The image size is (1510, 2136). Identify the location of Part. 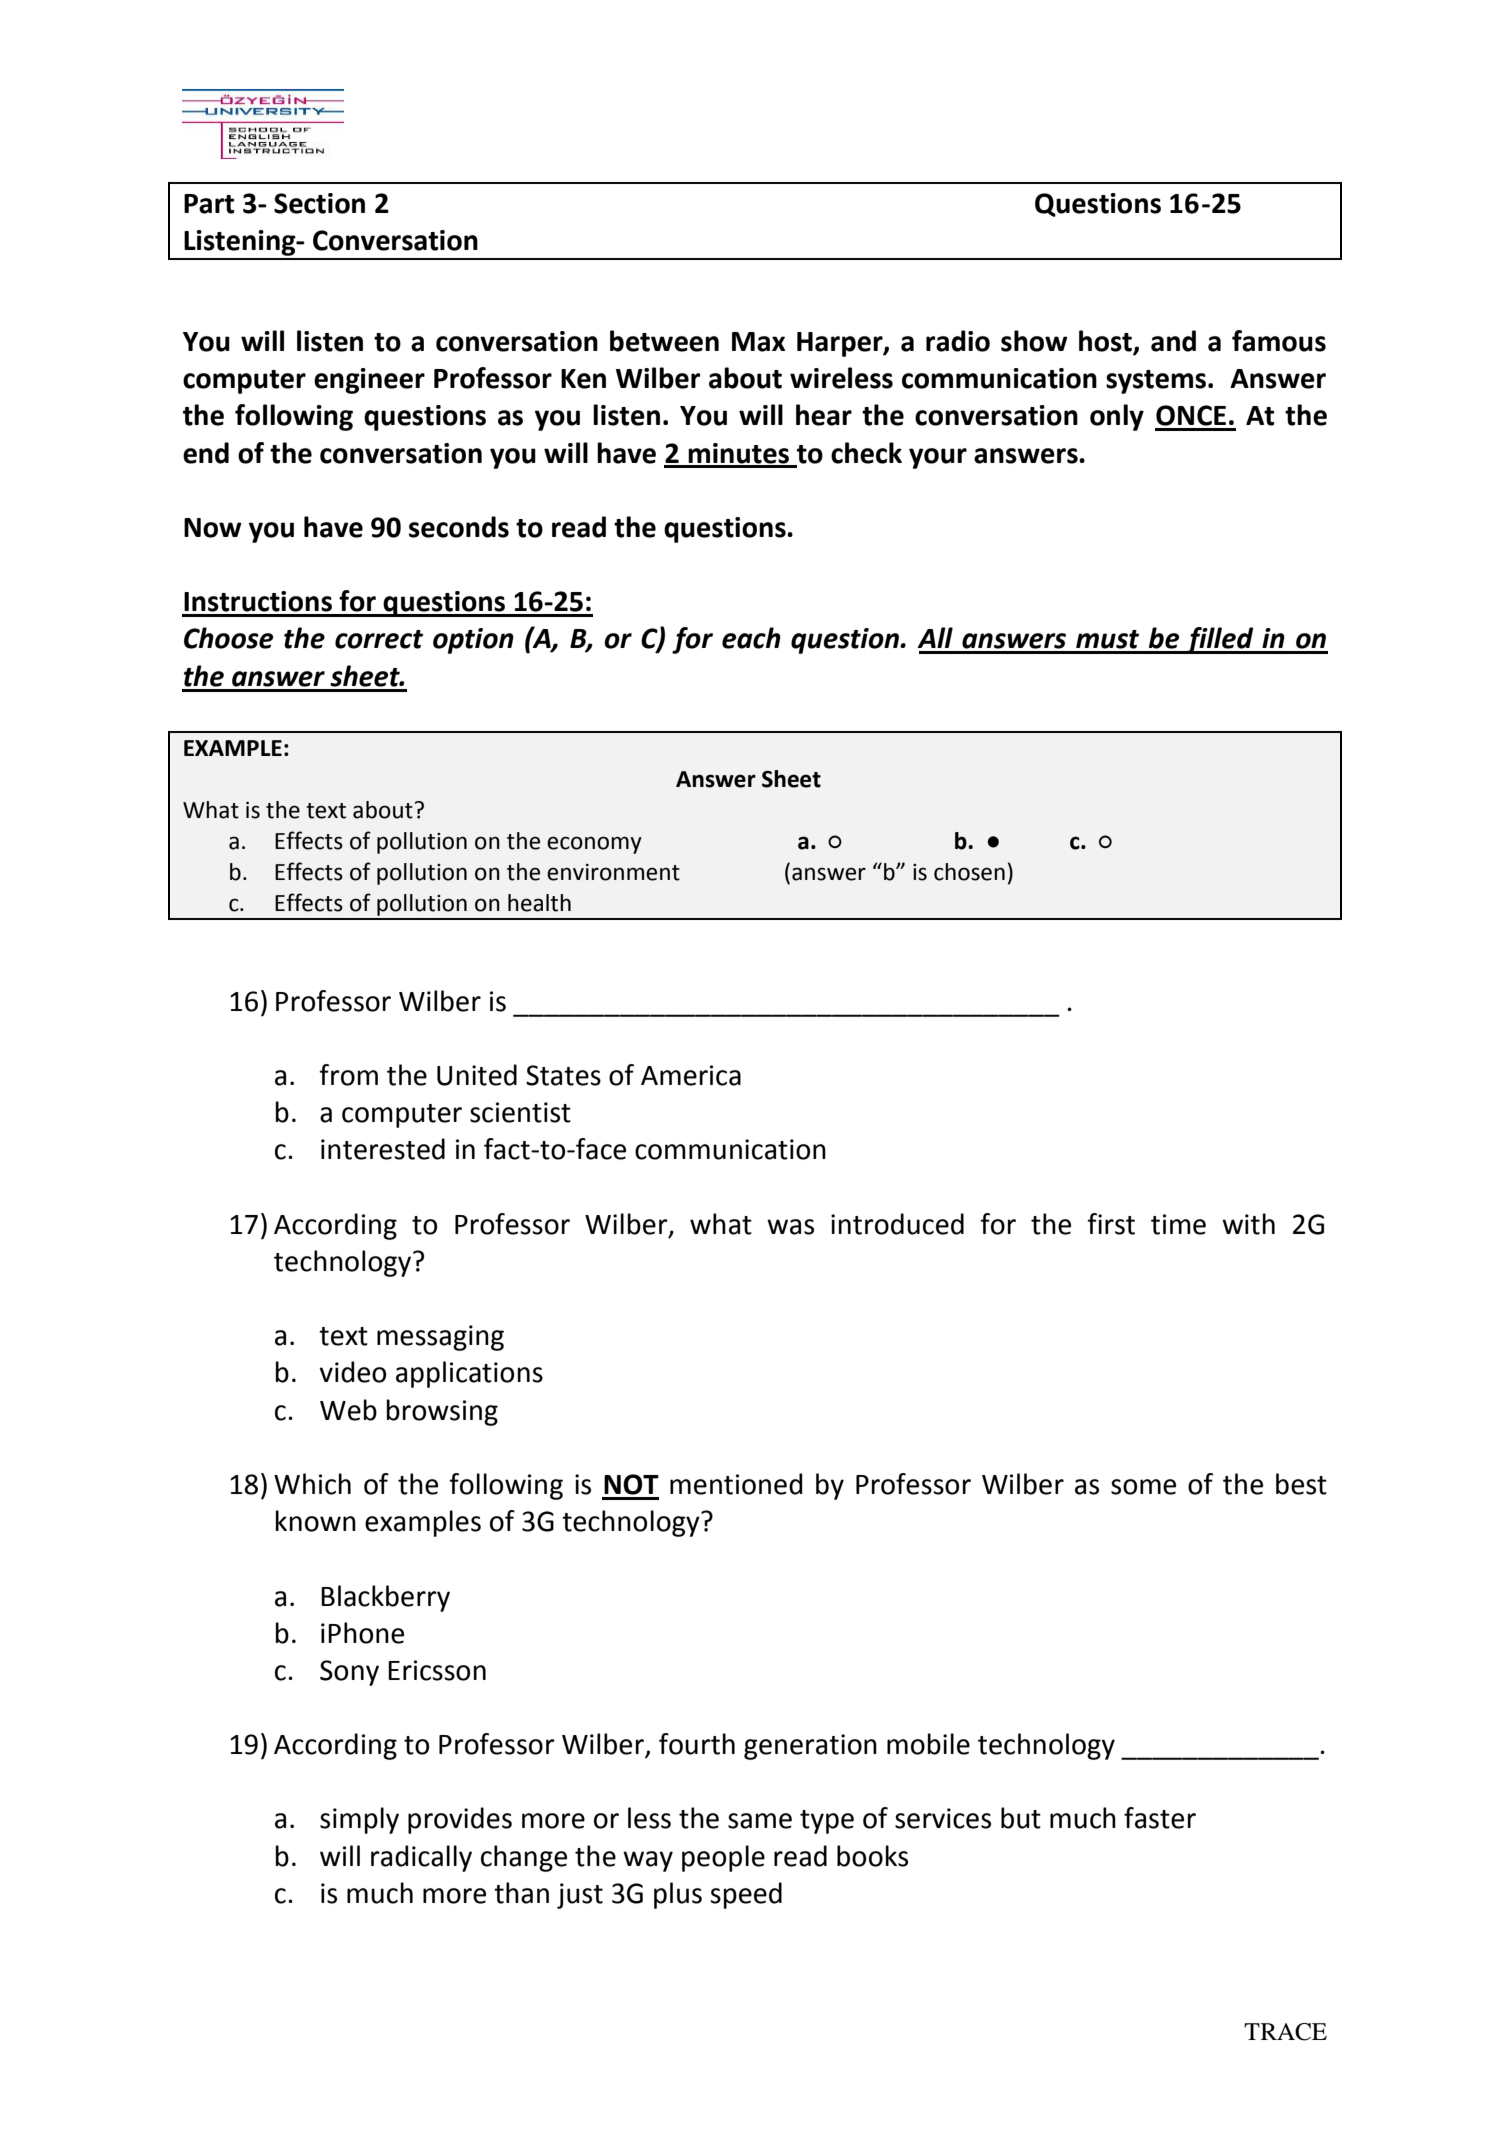
(209, 204).
